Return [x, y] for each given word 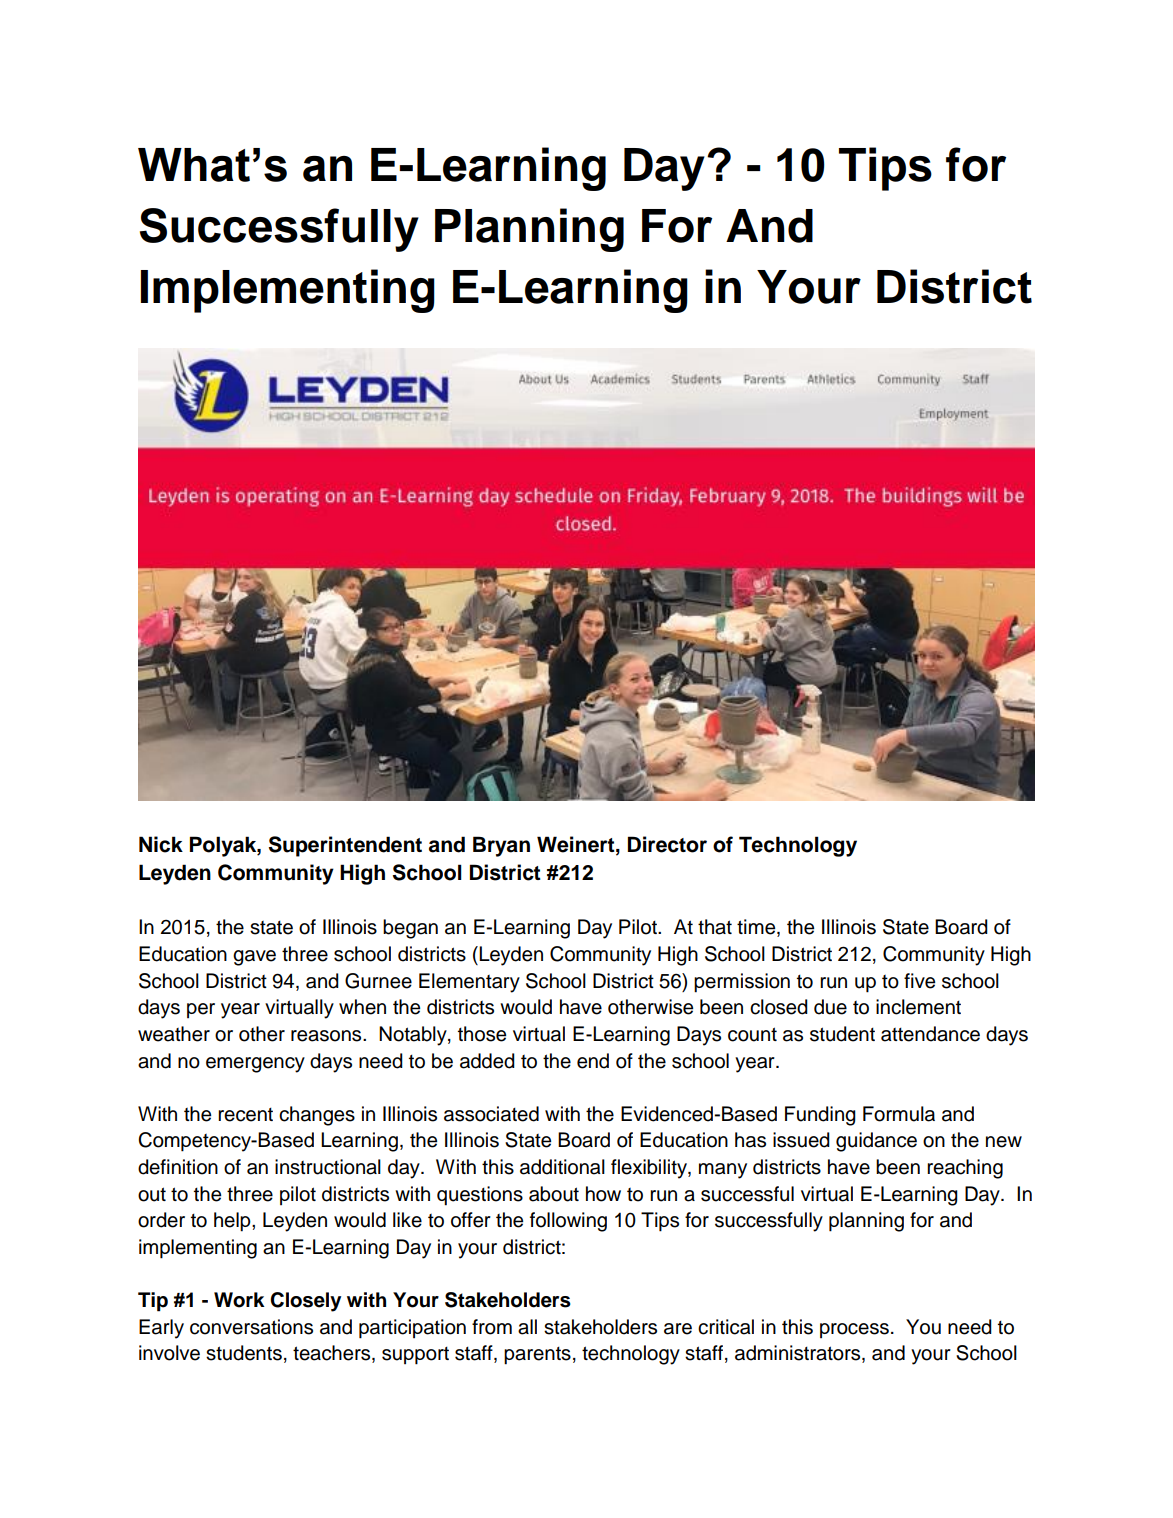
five [919, 981]
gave [254, 958]
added [487, 1061]
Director [667, 844]
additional [562, 1167]
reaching [965, 1169]
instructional [328, 1167]
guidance [876, 1142]
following [568, 1222]
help [233, 1222]
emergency [255, 1065]
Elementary [469, 983]
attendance [930, 1034]
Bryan [501, 846]
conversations [251, 1327]
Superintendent [345, 846]
